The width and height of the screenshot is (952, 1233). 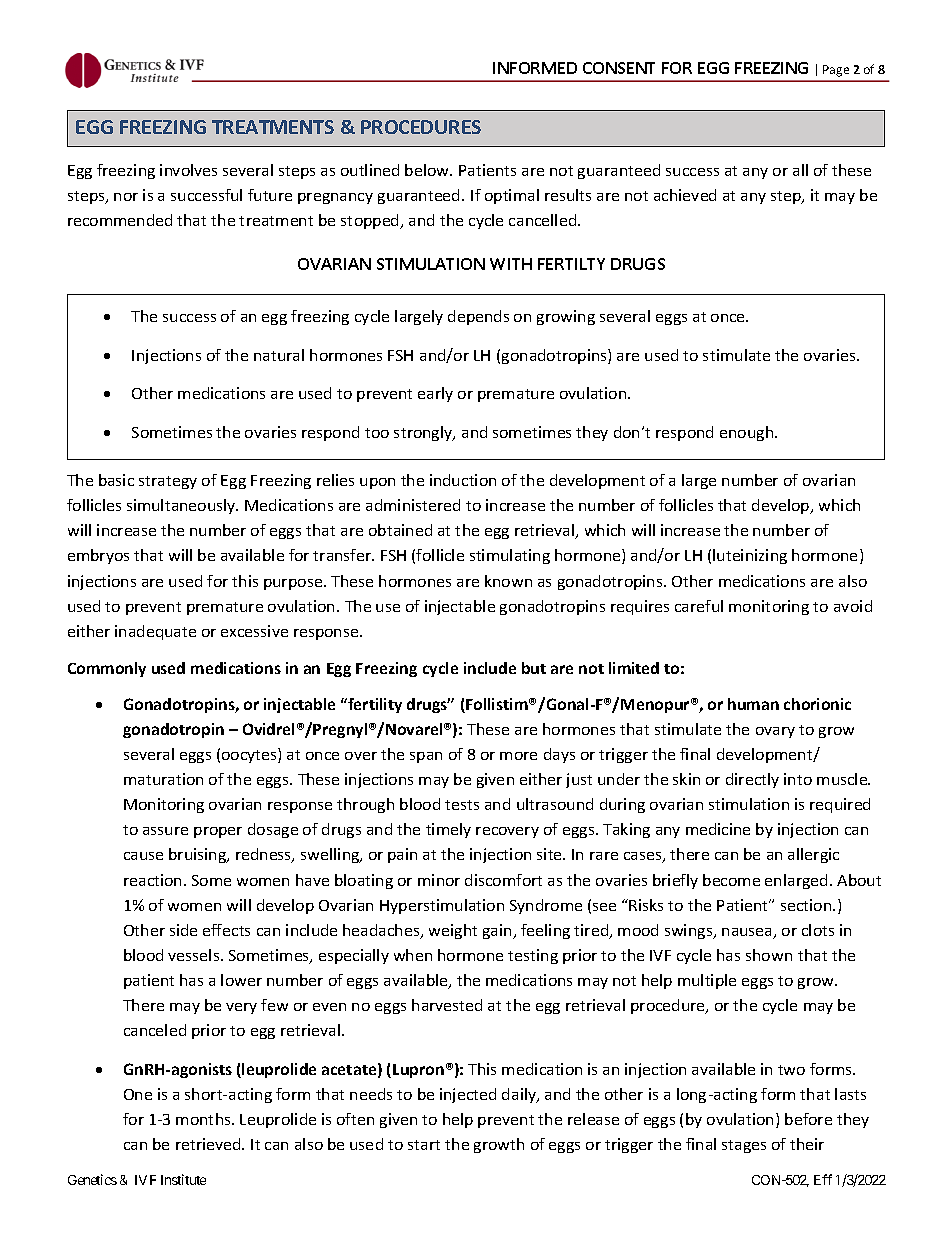 I want to click on natural, so click(x=279, y=355).
